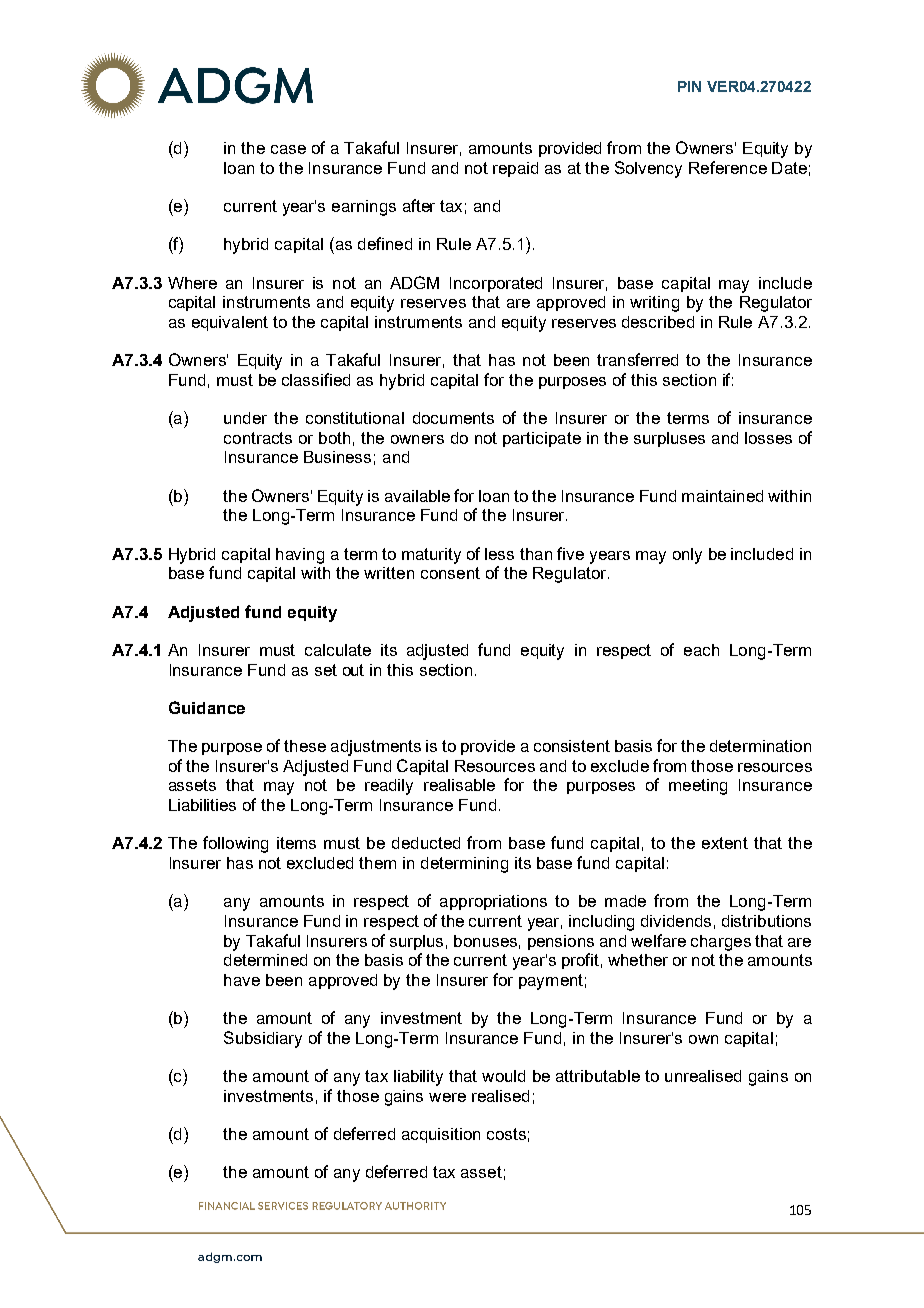  I want to click on PIN, so click(689, 86).
